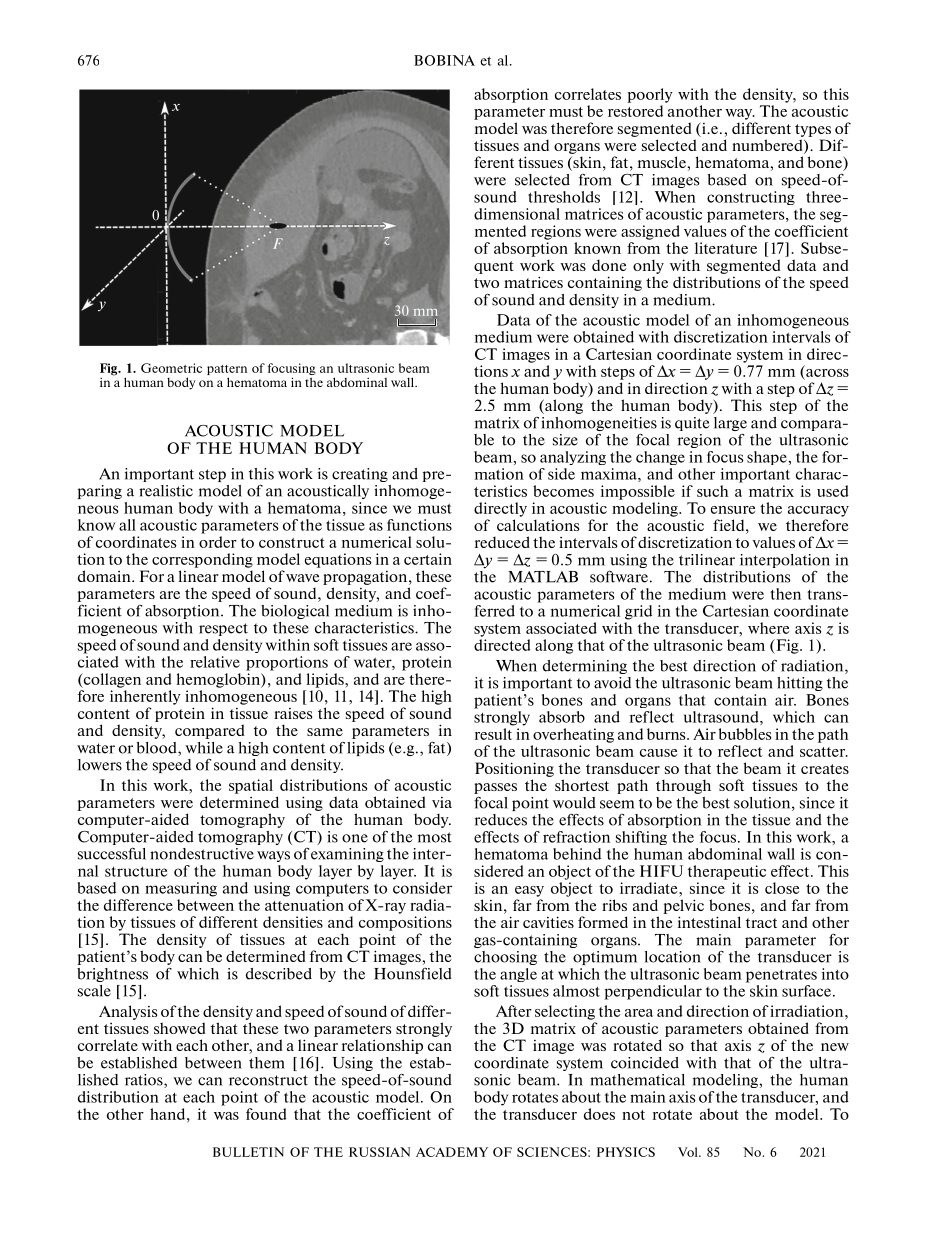 The image size is (952, 1233). What do you see at coordinates (733, 510) in the screenshot?
I see `ensure` at bounding box center [733, 510].
